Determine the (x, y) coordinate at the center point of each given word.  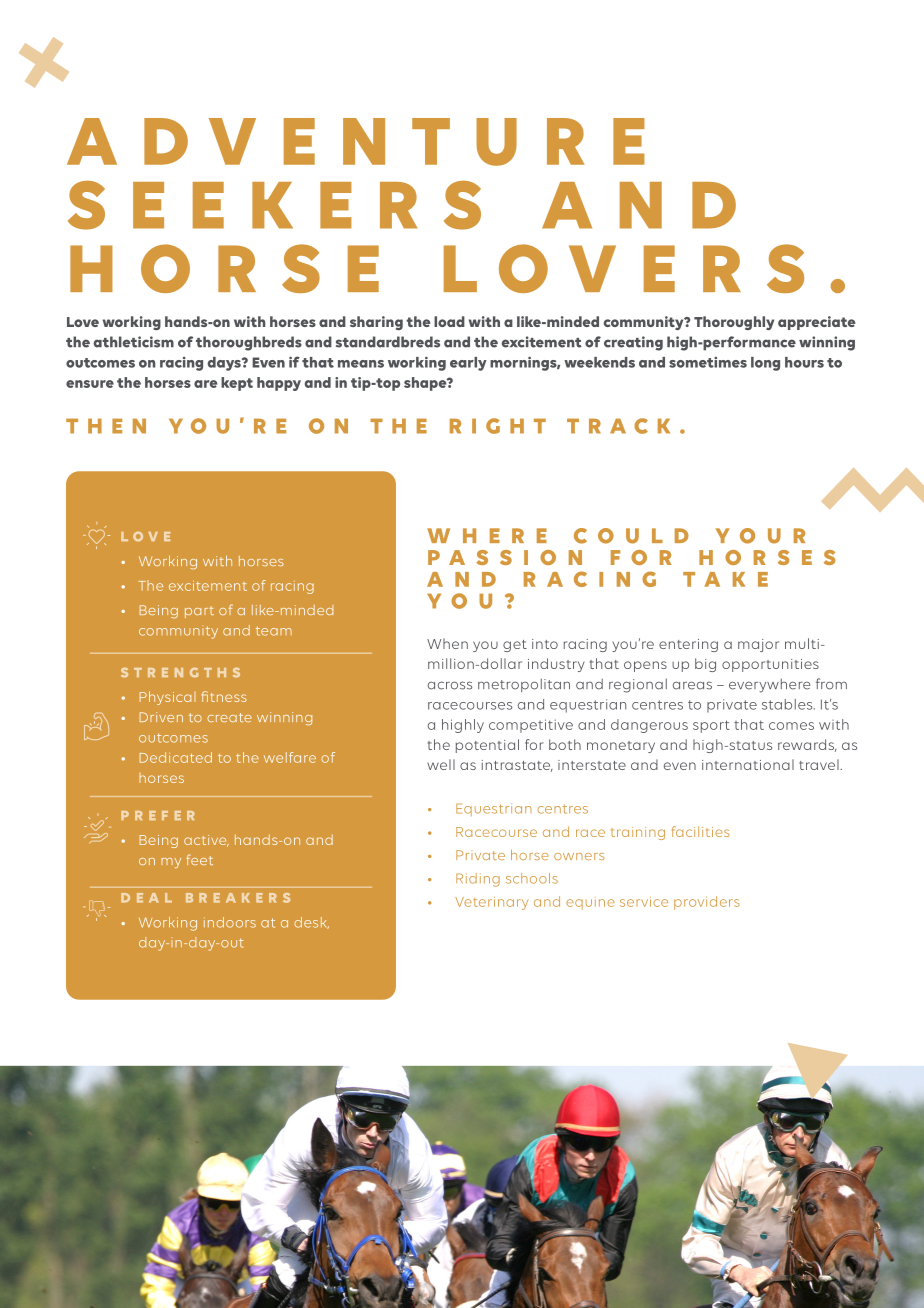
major (758, 645)
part (199, 612)
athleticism (133, 342)
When (447, 643)
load (449, 321)
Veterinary (491, 903)
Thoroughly (734, 323)
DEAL (146, 898)
